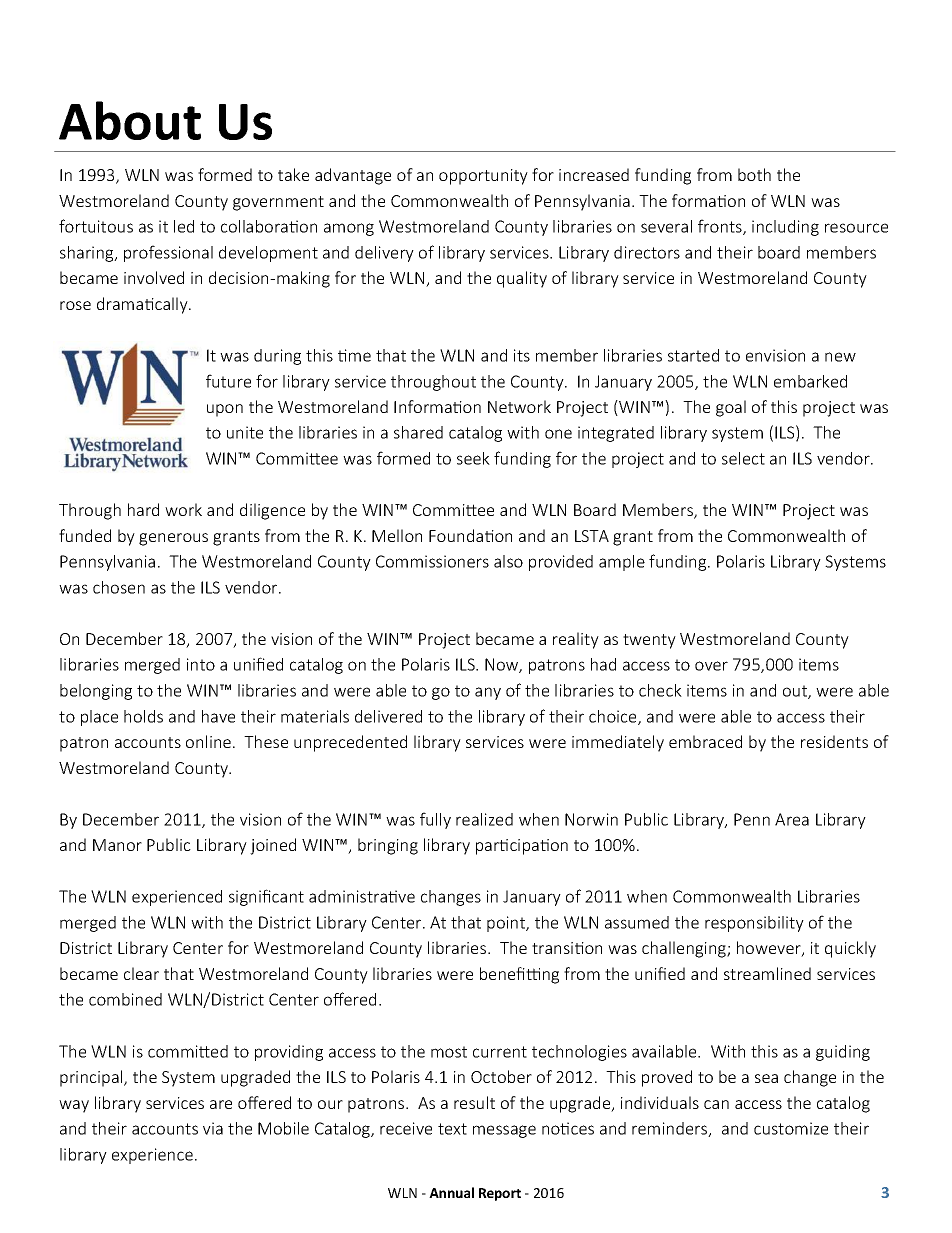 This screenshot has height=1233, width=952. What do you see at coordinates (483, 177) in the screenshot?
I see `opportunity` at bounding box center [483, 177].
